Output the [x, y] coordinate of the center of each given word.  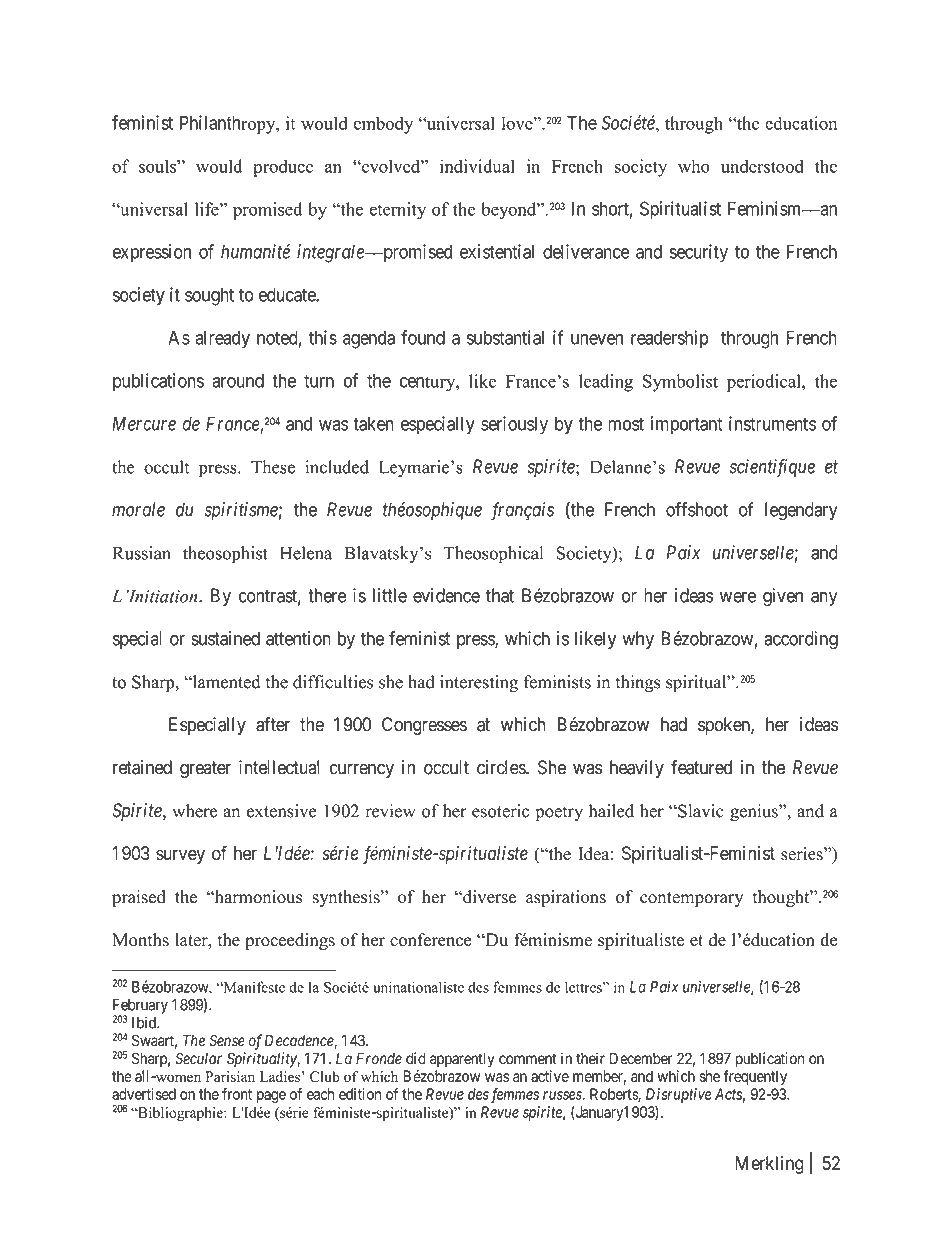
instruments [772, 423]
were [738, 597]
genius [755, 813]
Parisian [230, 1076]
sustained [225, 638]
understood [762, 166]
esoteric [500, 811]
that [500, 595]
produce [283, 168]
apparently [462, 1060]
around [238, 380]
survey [180, 856]
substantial [505, 337]
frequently [755, 1077]
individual [477, 166]
